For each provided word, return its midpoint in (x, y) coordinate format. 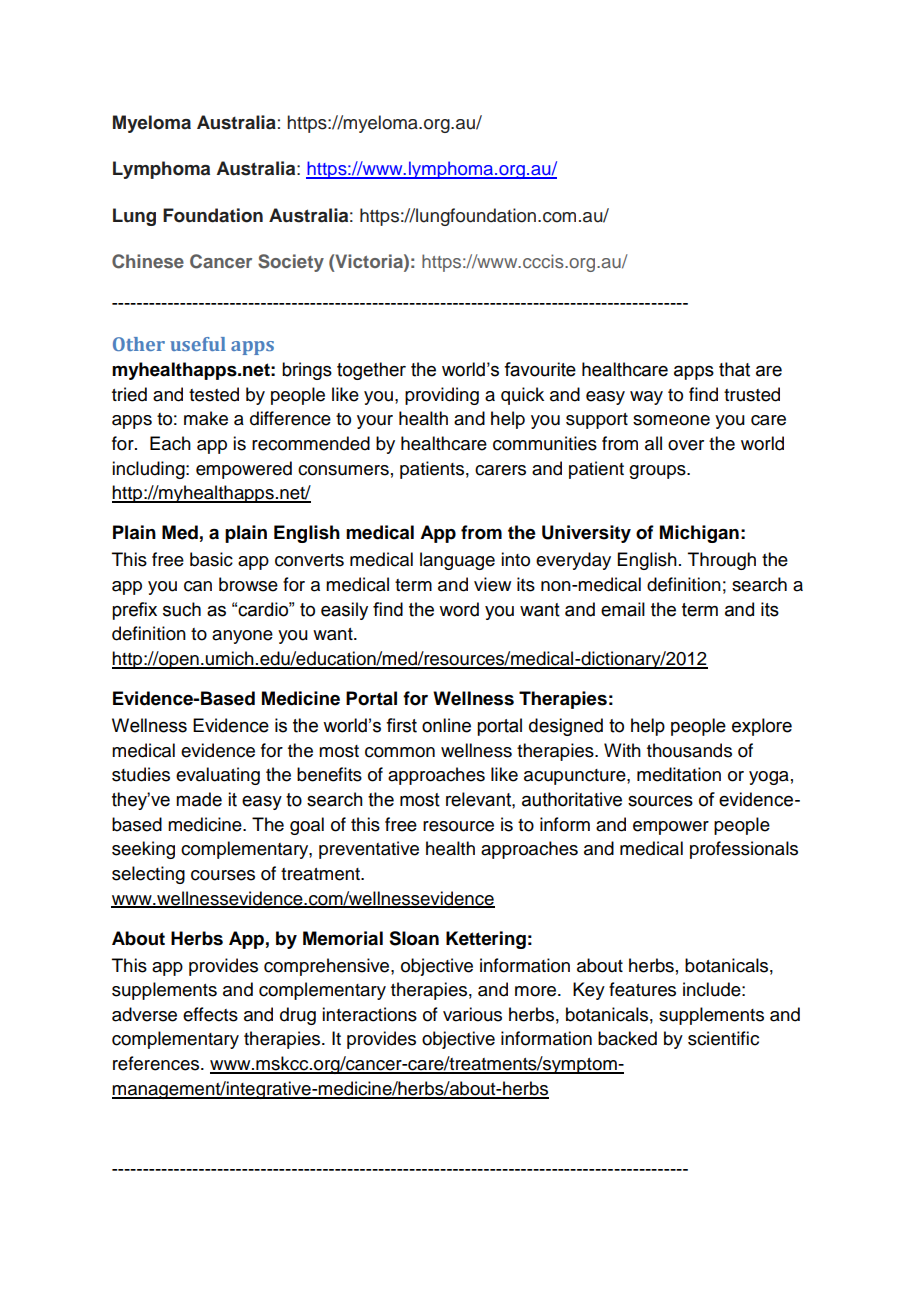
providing (442, 396)
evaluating (218, 776)
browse (248, 584)
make (206, 418)
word (459, 609)
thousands (689, 750)
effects (210, 1014)
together (371, 371)
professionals (744, 850)
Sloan (414, 938)
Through (722, 561)
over (686, 445)
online (446, 725)
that (734, 369)
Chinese (148, 261)
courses (223, 875)
